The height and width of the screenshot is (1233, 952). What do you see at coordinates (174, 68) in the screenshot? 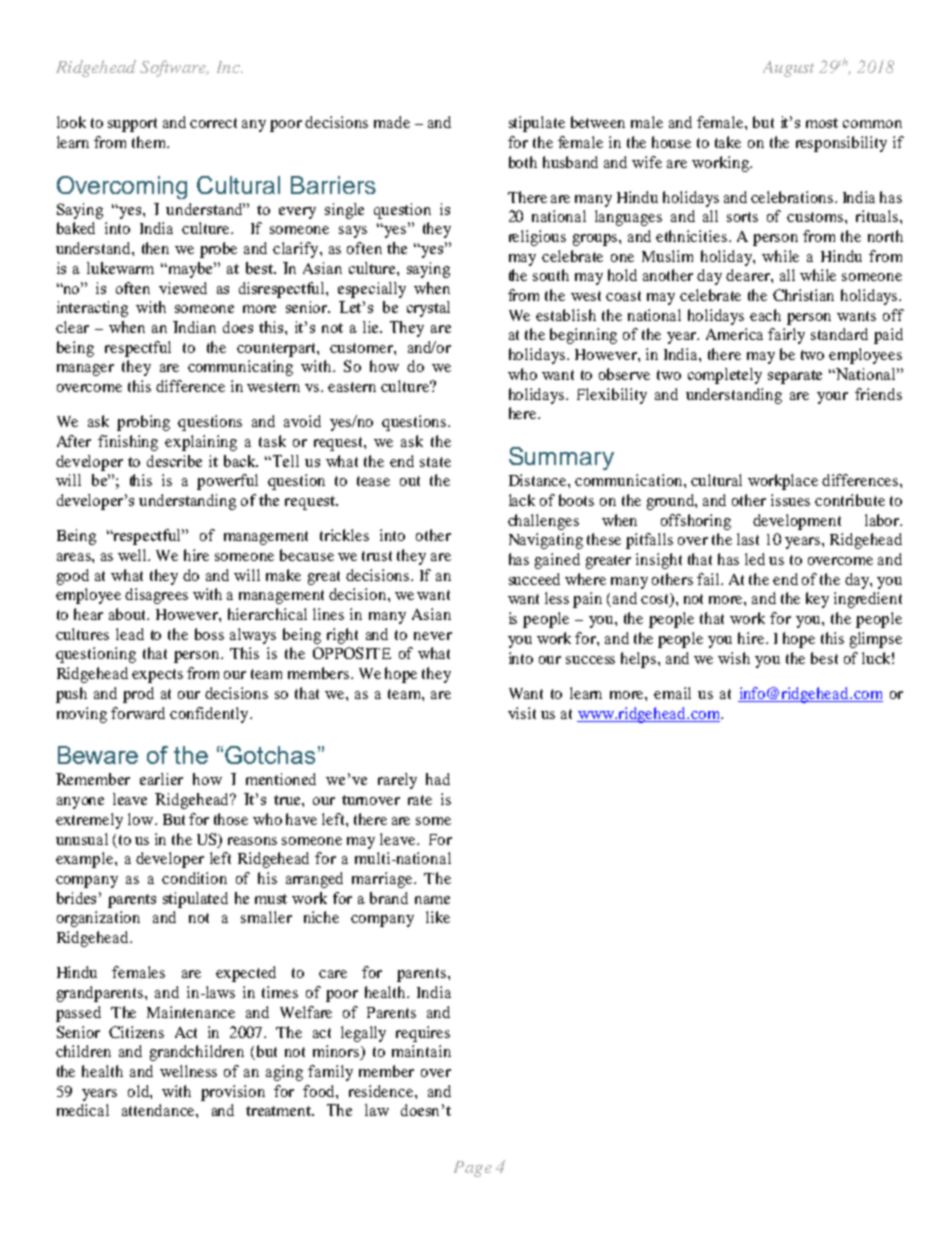
I see `Software` at bounding box center [174, 68].
